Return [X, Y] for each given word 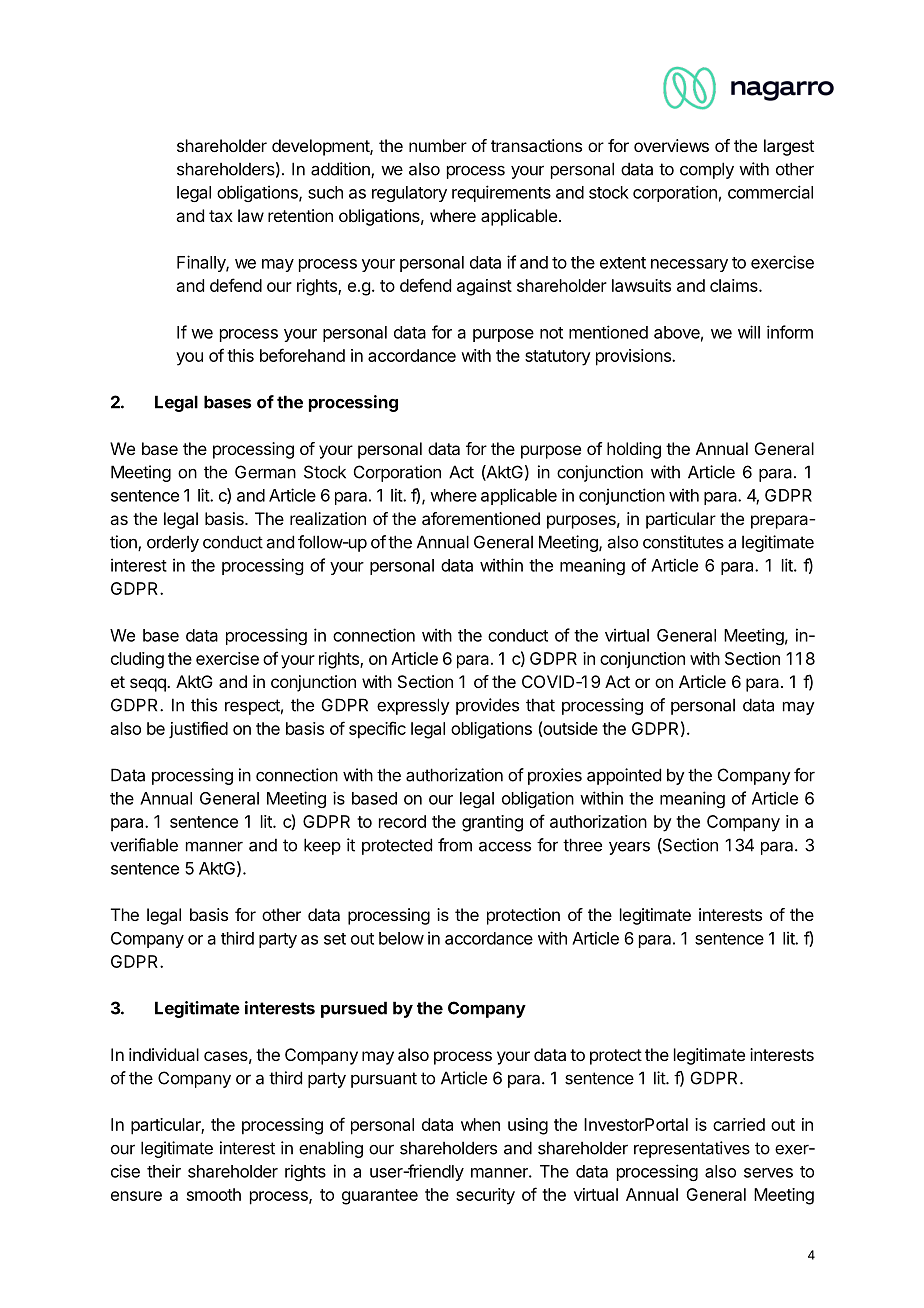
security [485, 1196]
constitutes [683, 542]
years [629, 848]
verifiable [144, 845]
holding [634, 450]
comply [707, 170]
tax [221, 216]
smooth [214, 1194]
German [265, 472]
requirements [501, 193]
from [455, 845]
